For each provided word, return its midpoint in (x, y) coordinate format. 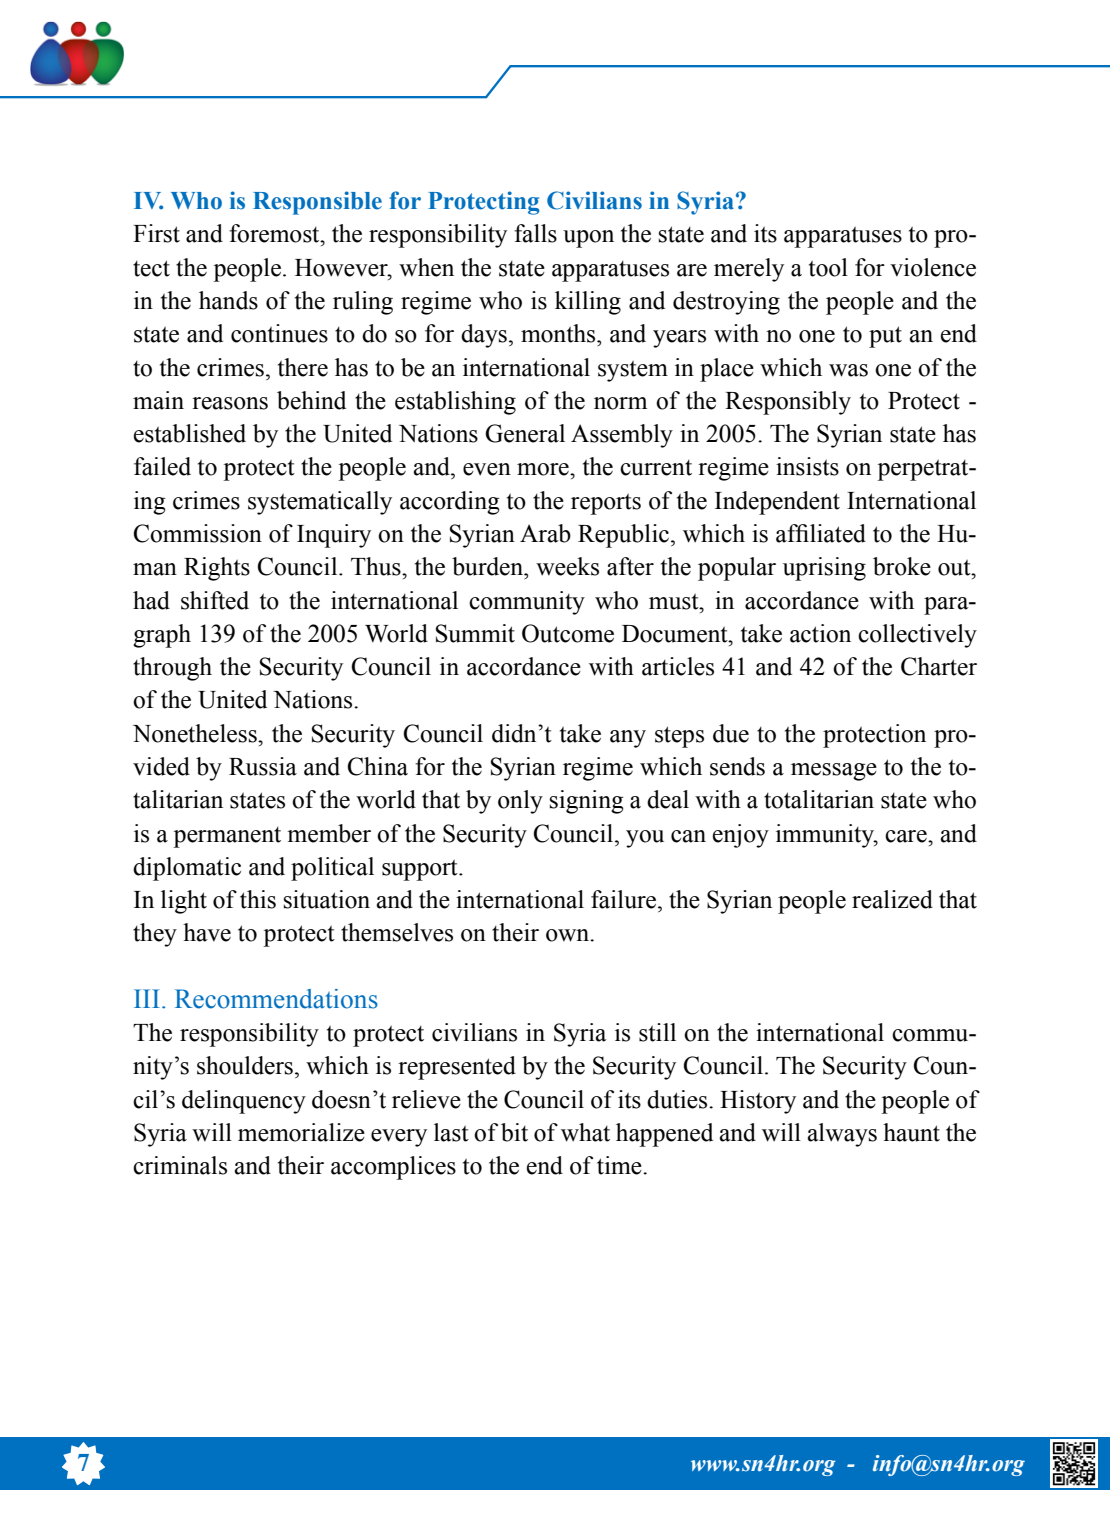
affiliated (821, 533)
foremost (275, 233)
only (520, 802)
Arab (545, 533)
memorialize (301, 1132)
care (907, 836)
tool (828, 267)
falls (535, 233)
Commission (198, 533)
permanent (227, 837)
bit (514, 1132)
